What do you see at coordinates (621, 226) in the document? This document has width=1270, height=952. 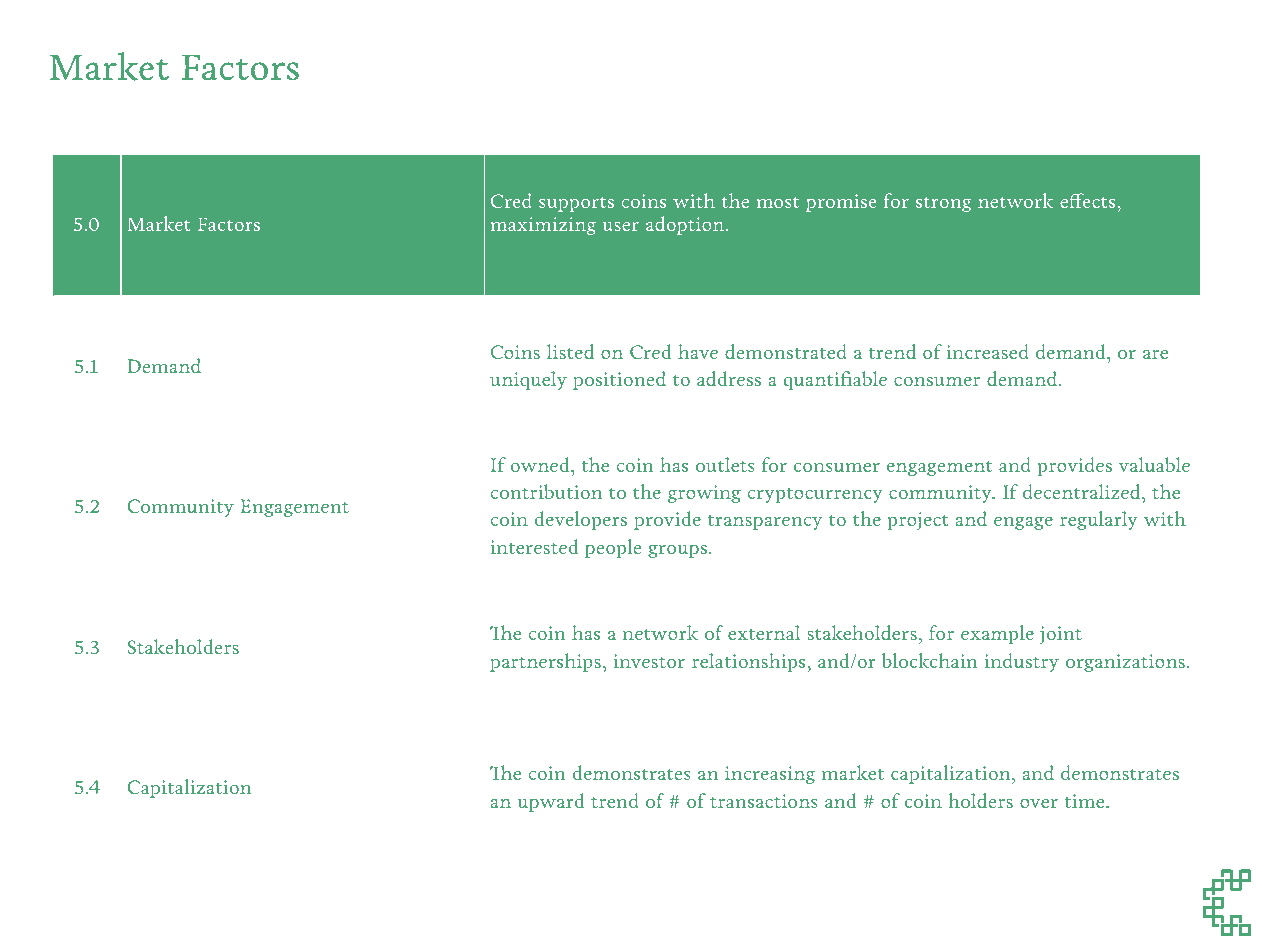 I see `user` at bounding box center [621, 226].
